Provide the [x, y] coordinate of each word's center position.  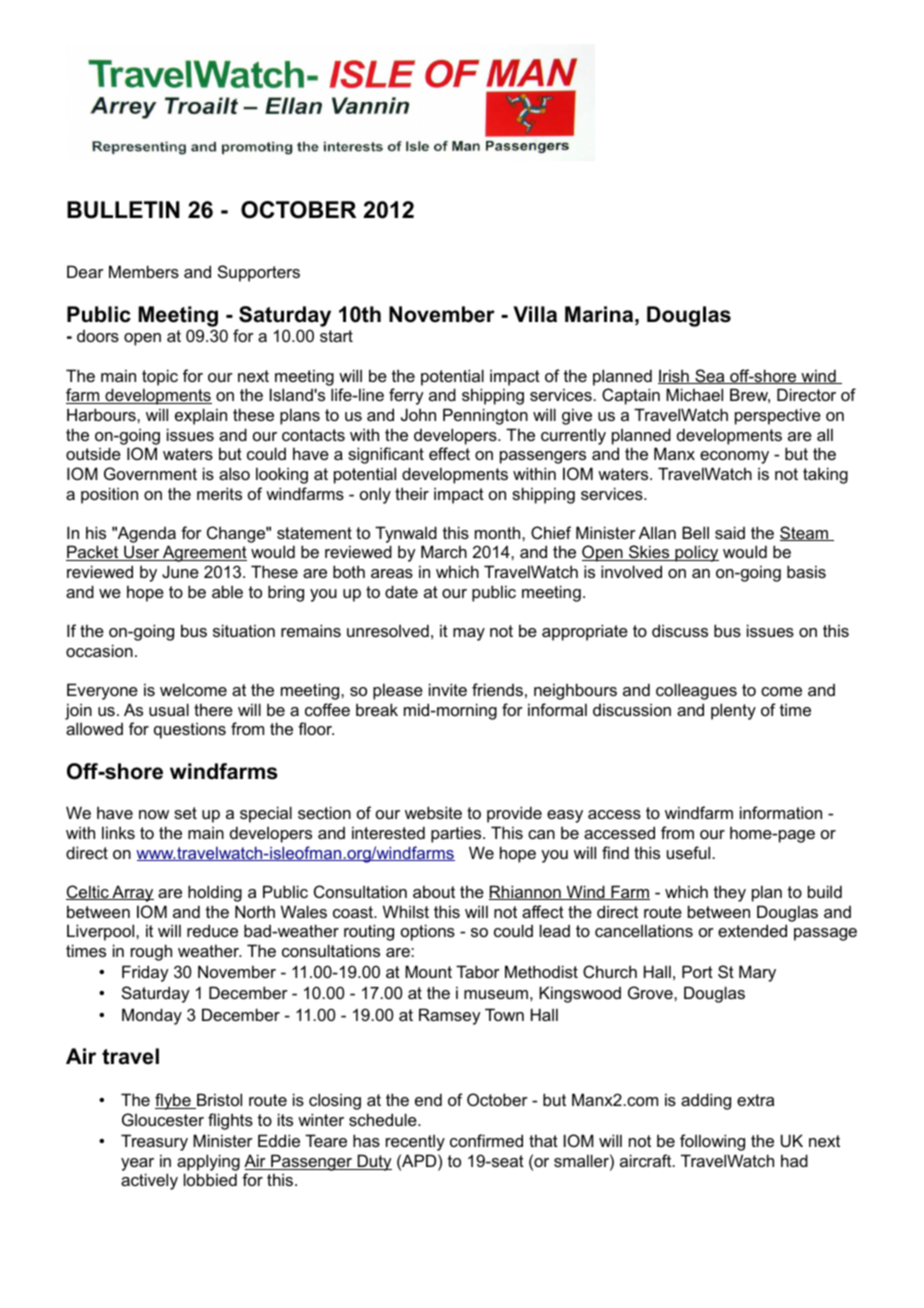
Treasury [154, 1142]
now [154, 814]
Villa [535, 314]
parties [457, 834]
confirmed [486, 1140]
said [730, 532]
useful [690, 852]
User [142, 553]
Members [144, 271]
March [444, 551]
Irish [674, 376]
